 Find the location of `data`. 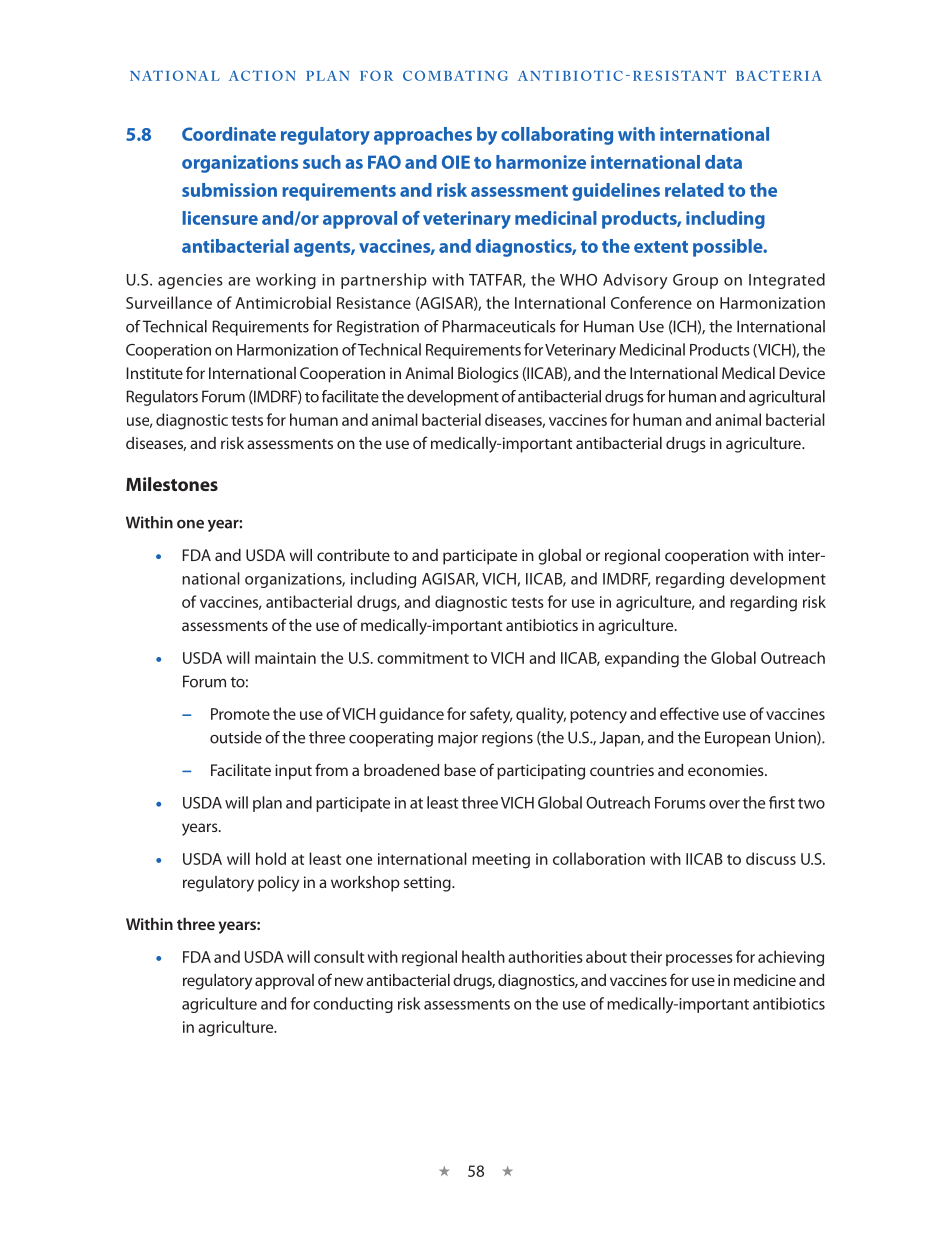

data is located at coordinates (723, 162).
